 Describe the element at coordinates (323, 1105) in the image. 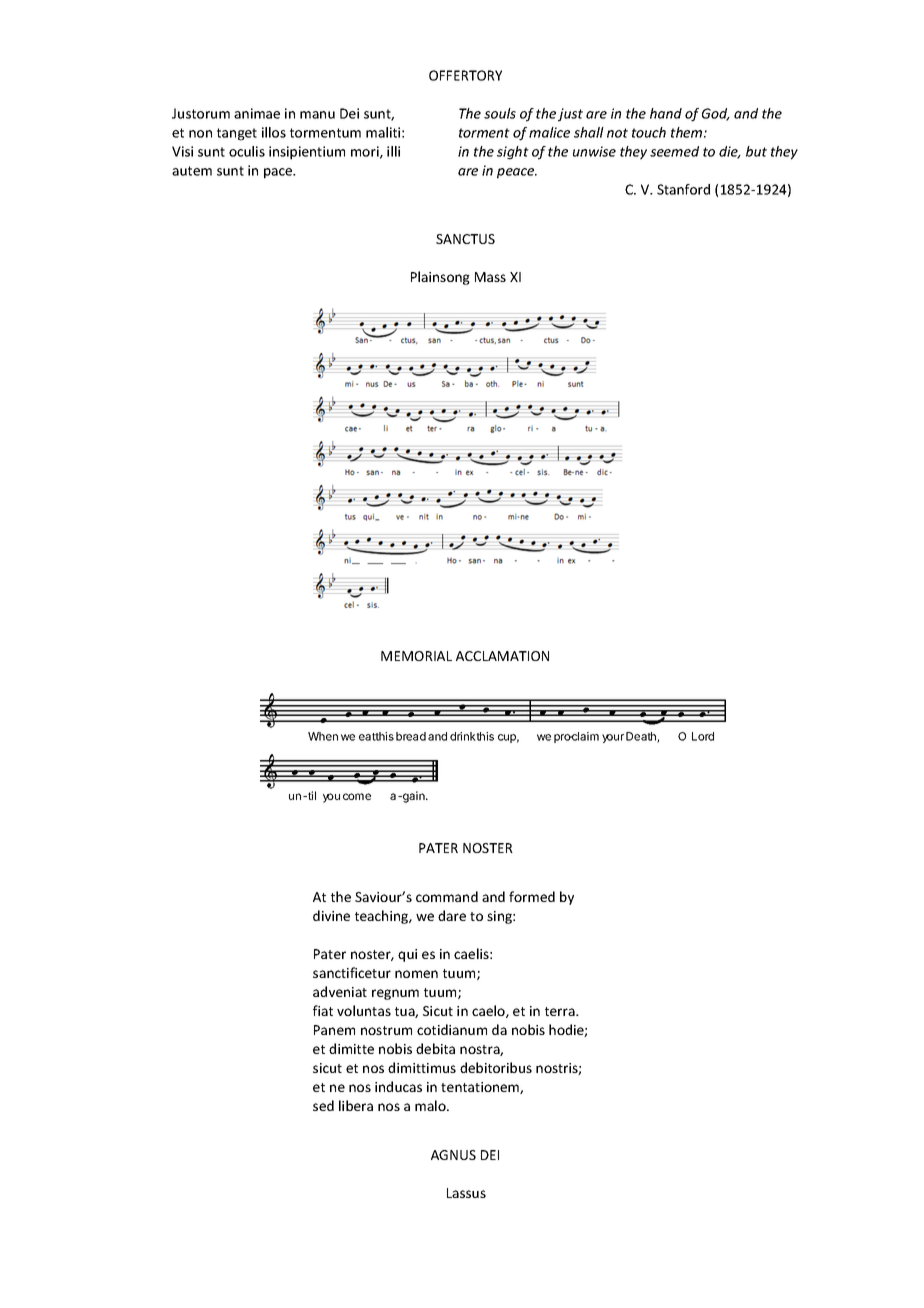

I see `sed` at that location.
